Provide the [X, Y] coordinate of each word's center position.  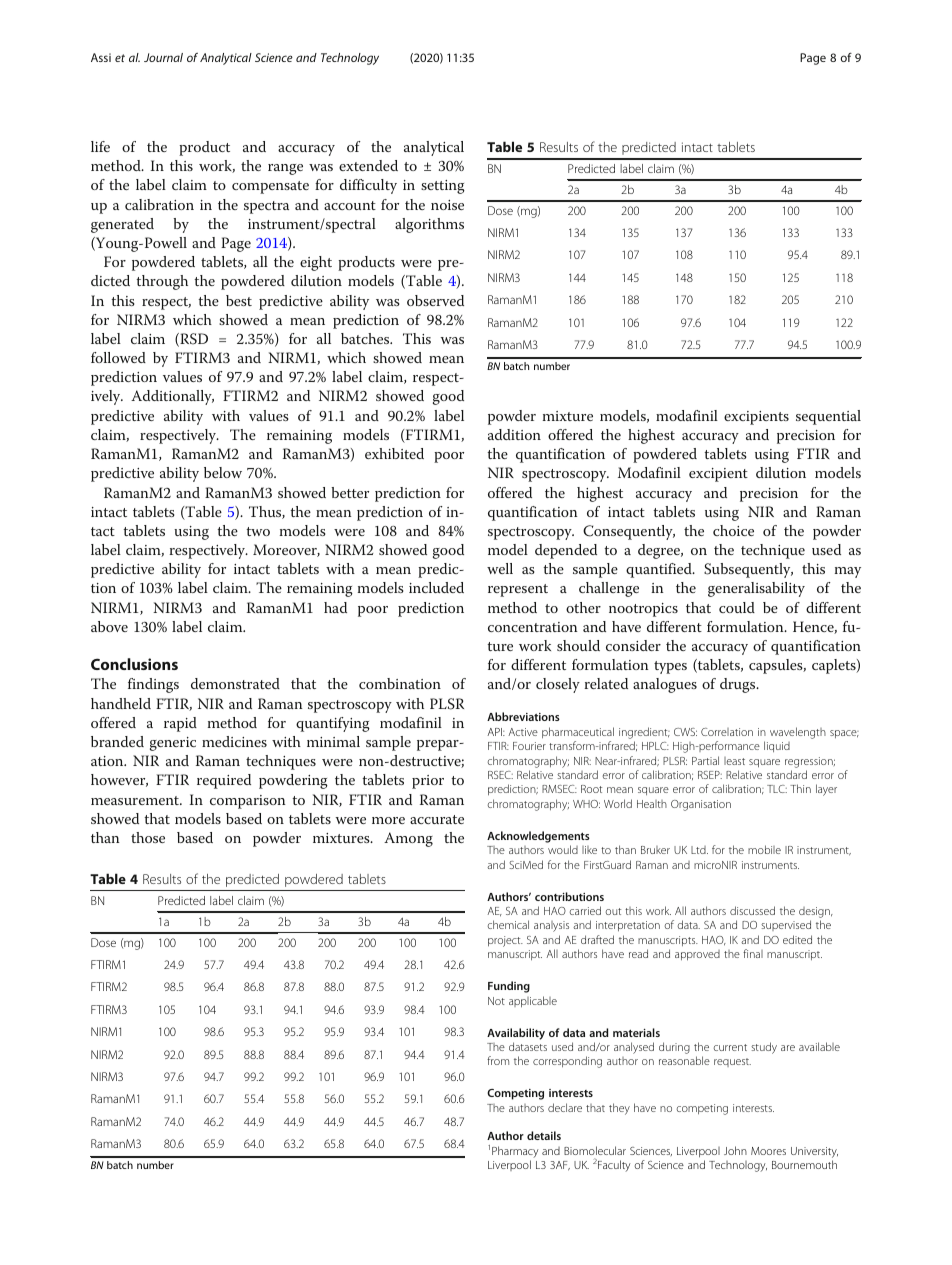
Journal [163, 57]
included [436, 587]
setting [443, 187]
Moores [768, 1151]
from [498, 1060]
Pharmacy [515, 1152]
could [737, 607]
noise [447, 205]
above [109, 626]
